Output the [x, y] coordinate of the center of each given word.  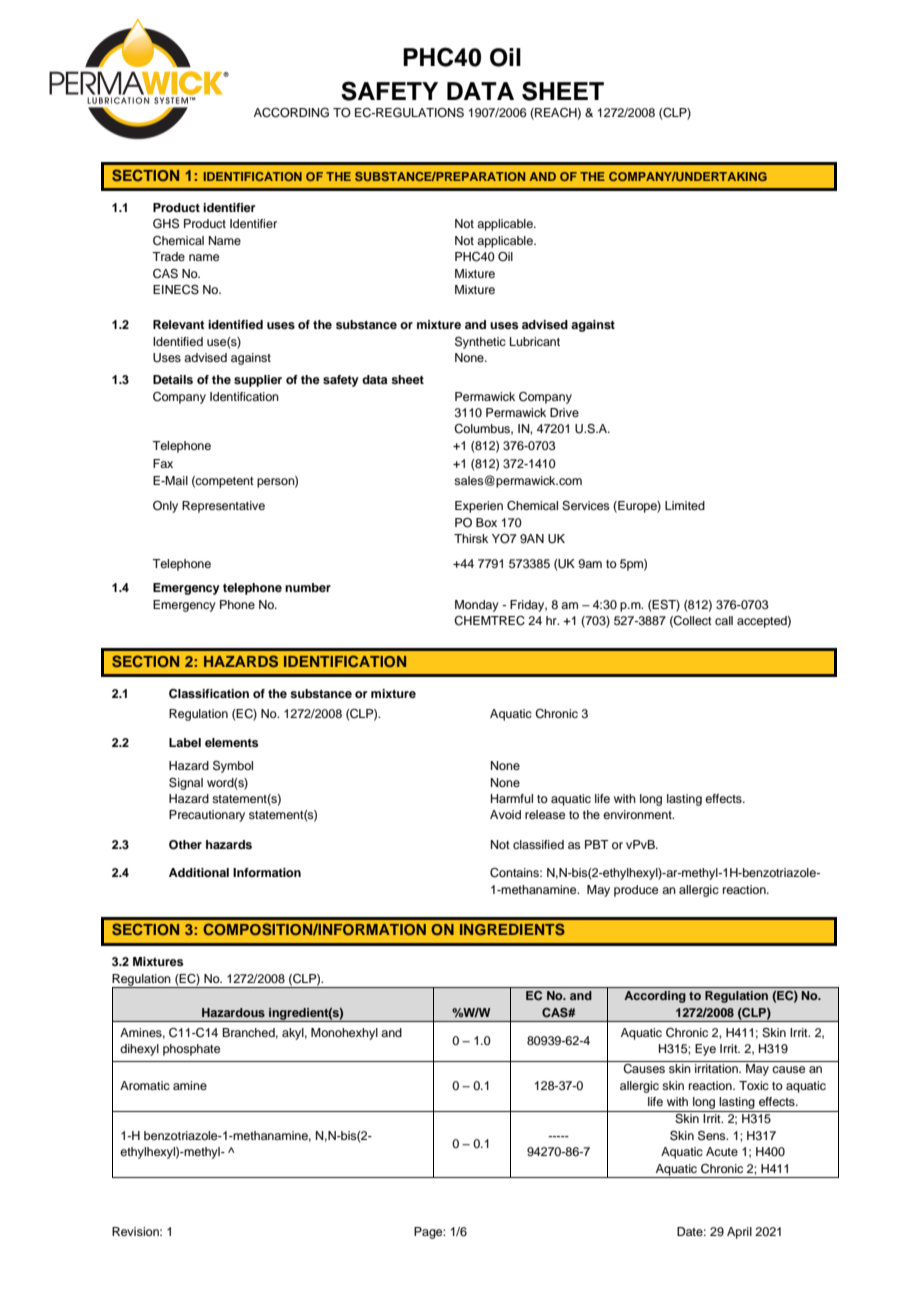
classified [538, 844]
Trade [168, 256]
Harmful [512, 798]
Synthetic [480, 343]
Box [486, 522]
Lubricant [535, 341]
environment [638, 814]
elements [232, 742]
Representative [223, 507]
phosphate [191, 1050]
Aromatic [145, 1085]
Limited [685, 505]
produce [636, 891]
